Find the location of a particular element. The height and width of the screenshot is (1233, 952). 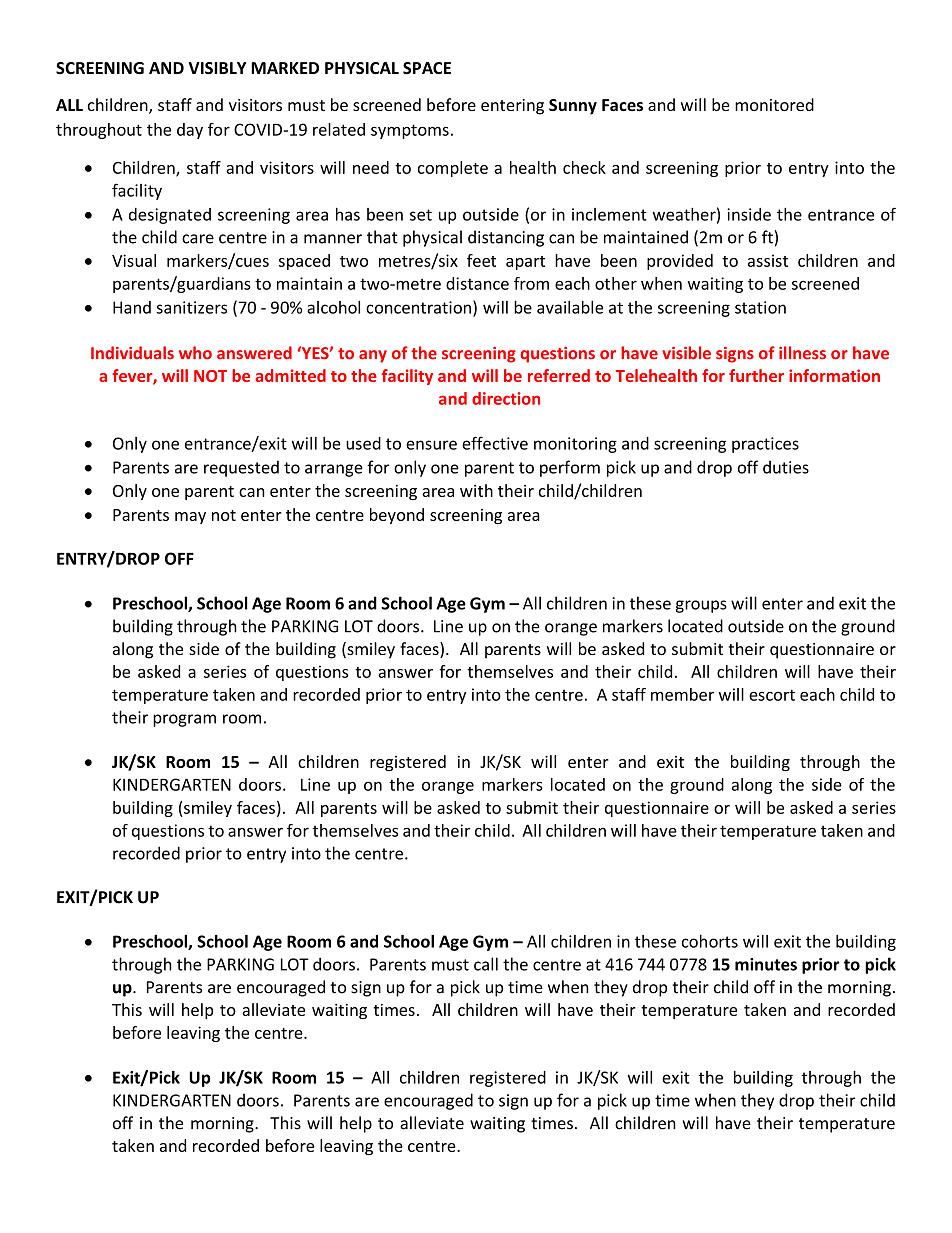

direction is located at coordinates (506, 398).
